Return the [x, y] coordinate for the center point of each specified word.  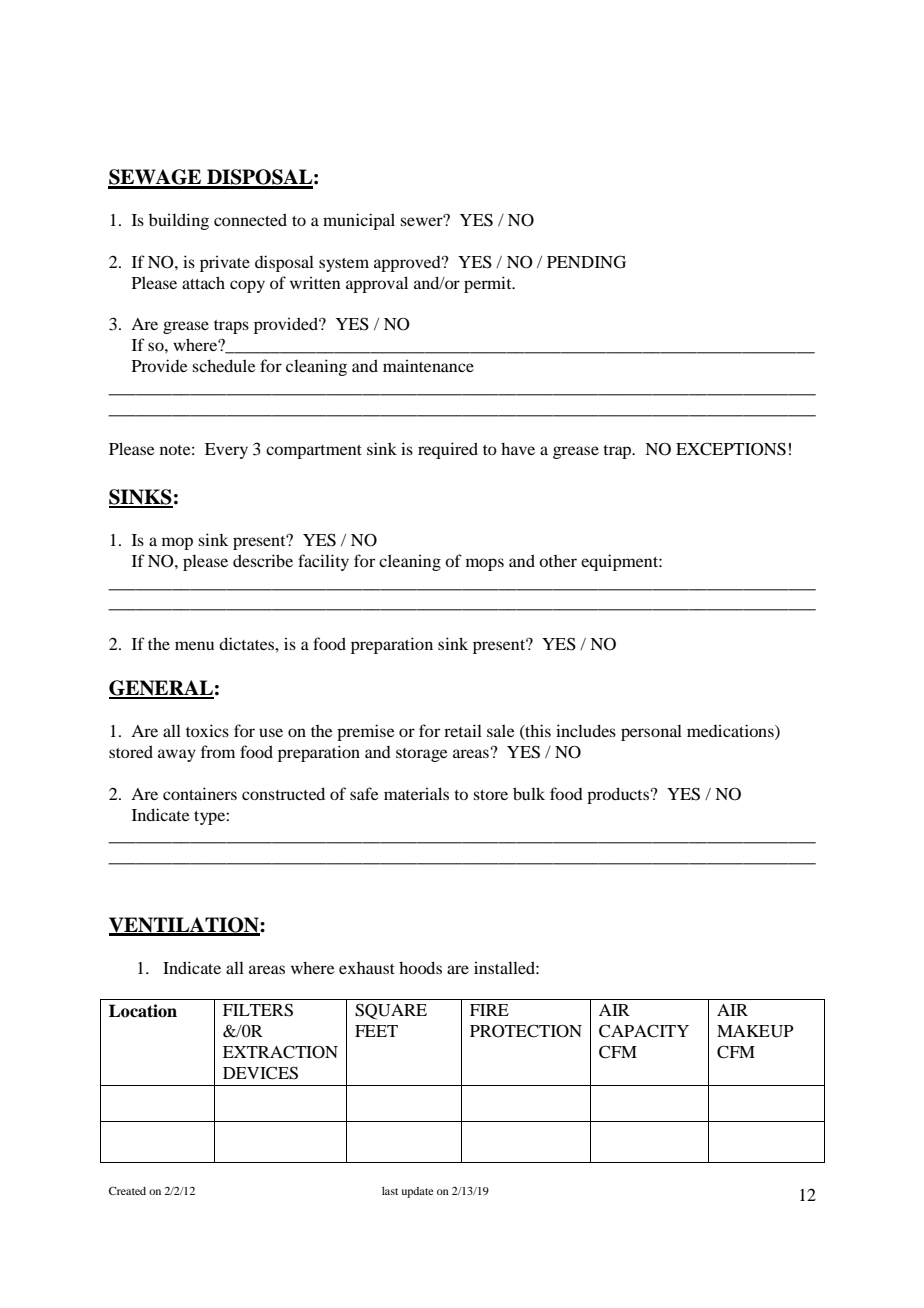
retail [463, 730]
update [417, 1192]
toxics [207, 730]
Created [127, 1191]
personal [651, 732]
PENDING [586, 262]
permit [489, 284]
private [225, 263]
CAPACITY [644, 1031]
